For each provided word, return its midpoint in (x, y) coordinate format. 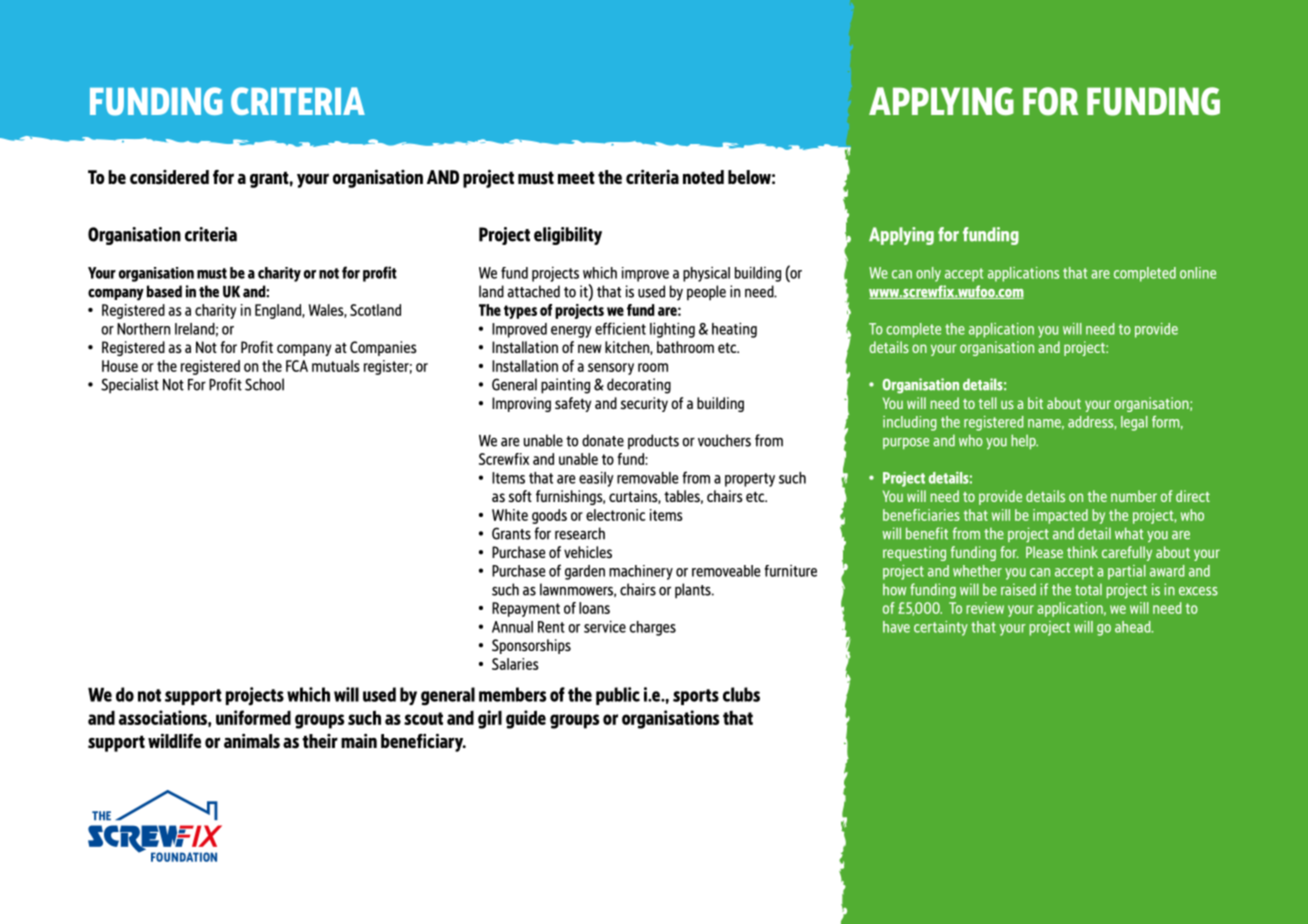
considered (169, 177)
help (1024, 441)
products (653, 442)
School (264, 384)
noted (703, 177)
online (1198, 273)
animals (252, 741)
